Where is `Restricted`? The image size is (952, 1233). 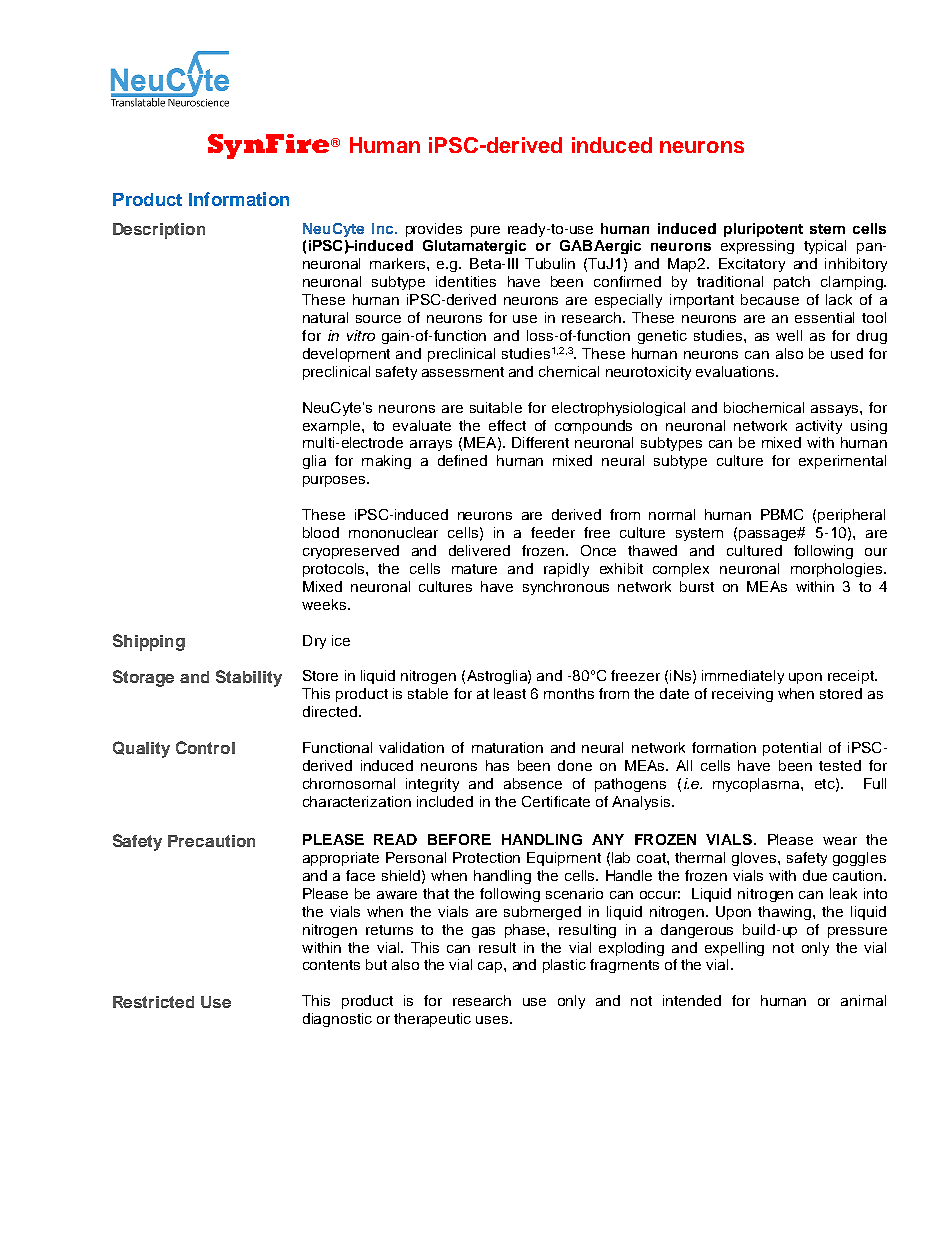 Restricted is located at coordinates (153, 1002).
